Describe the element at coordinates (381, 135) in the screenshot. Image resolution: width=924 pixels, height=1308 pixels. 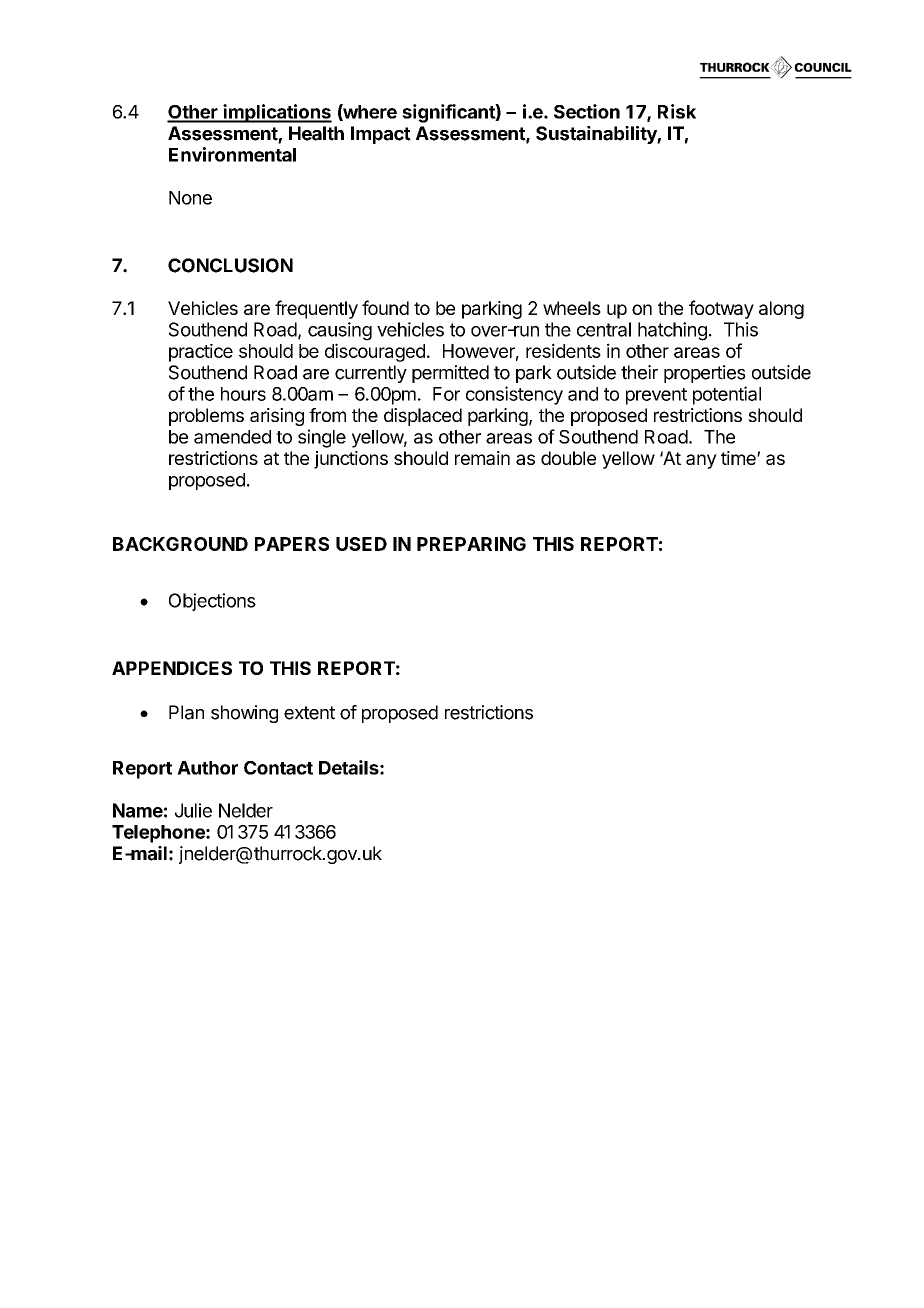
I see `Impact` at that location.
